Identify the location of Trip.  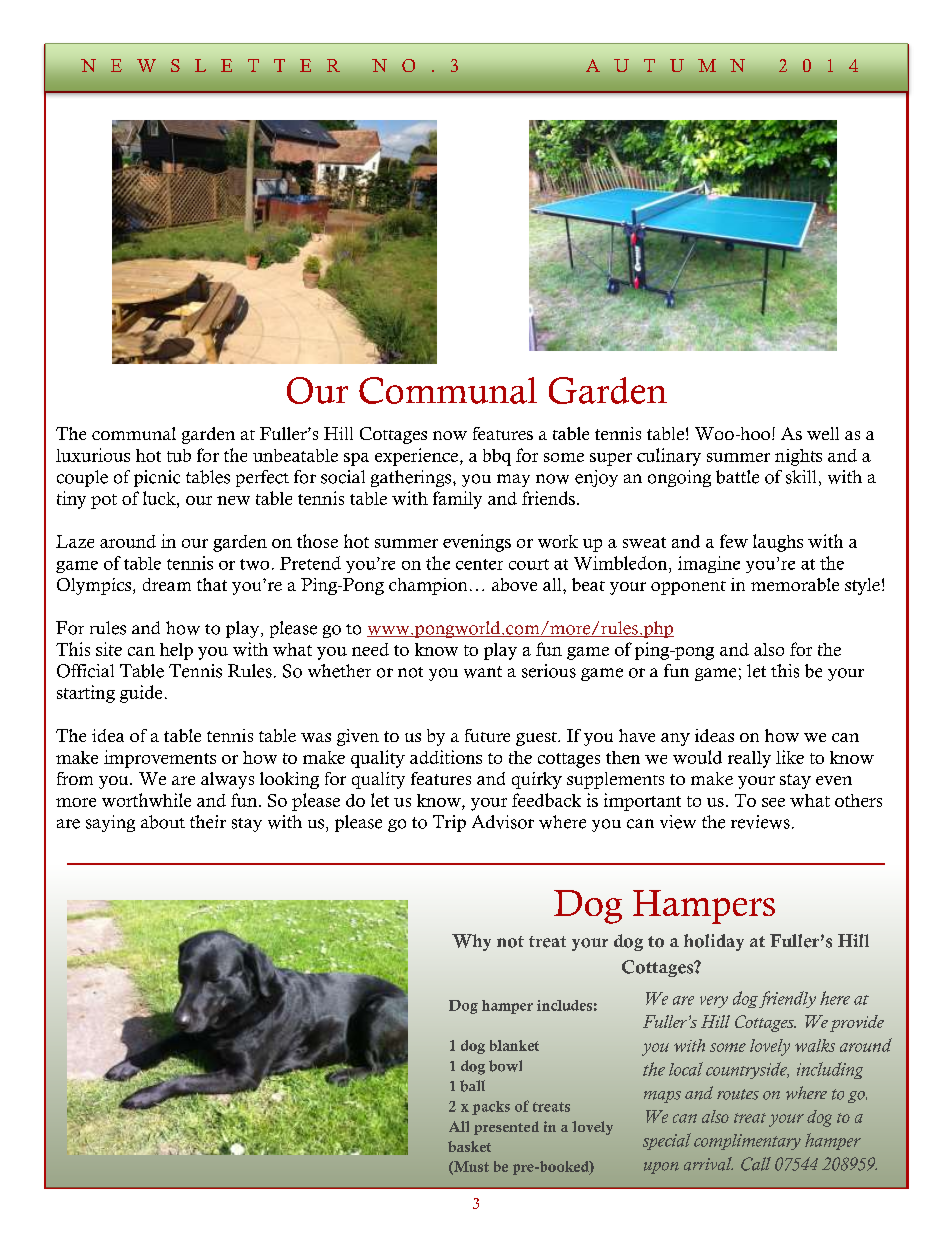
(449, 823).
